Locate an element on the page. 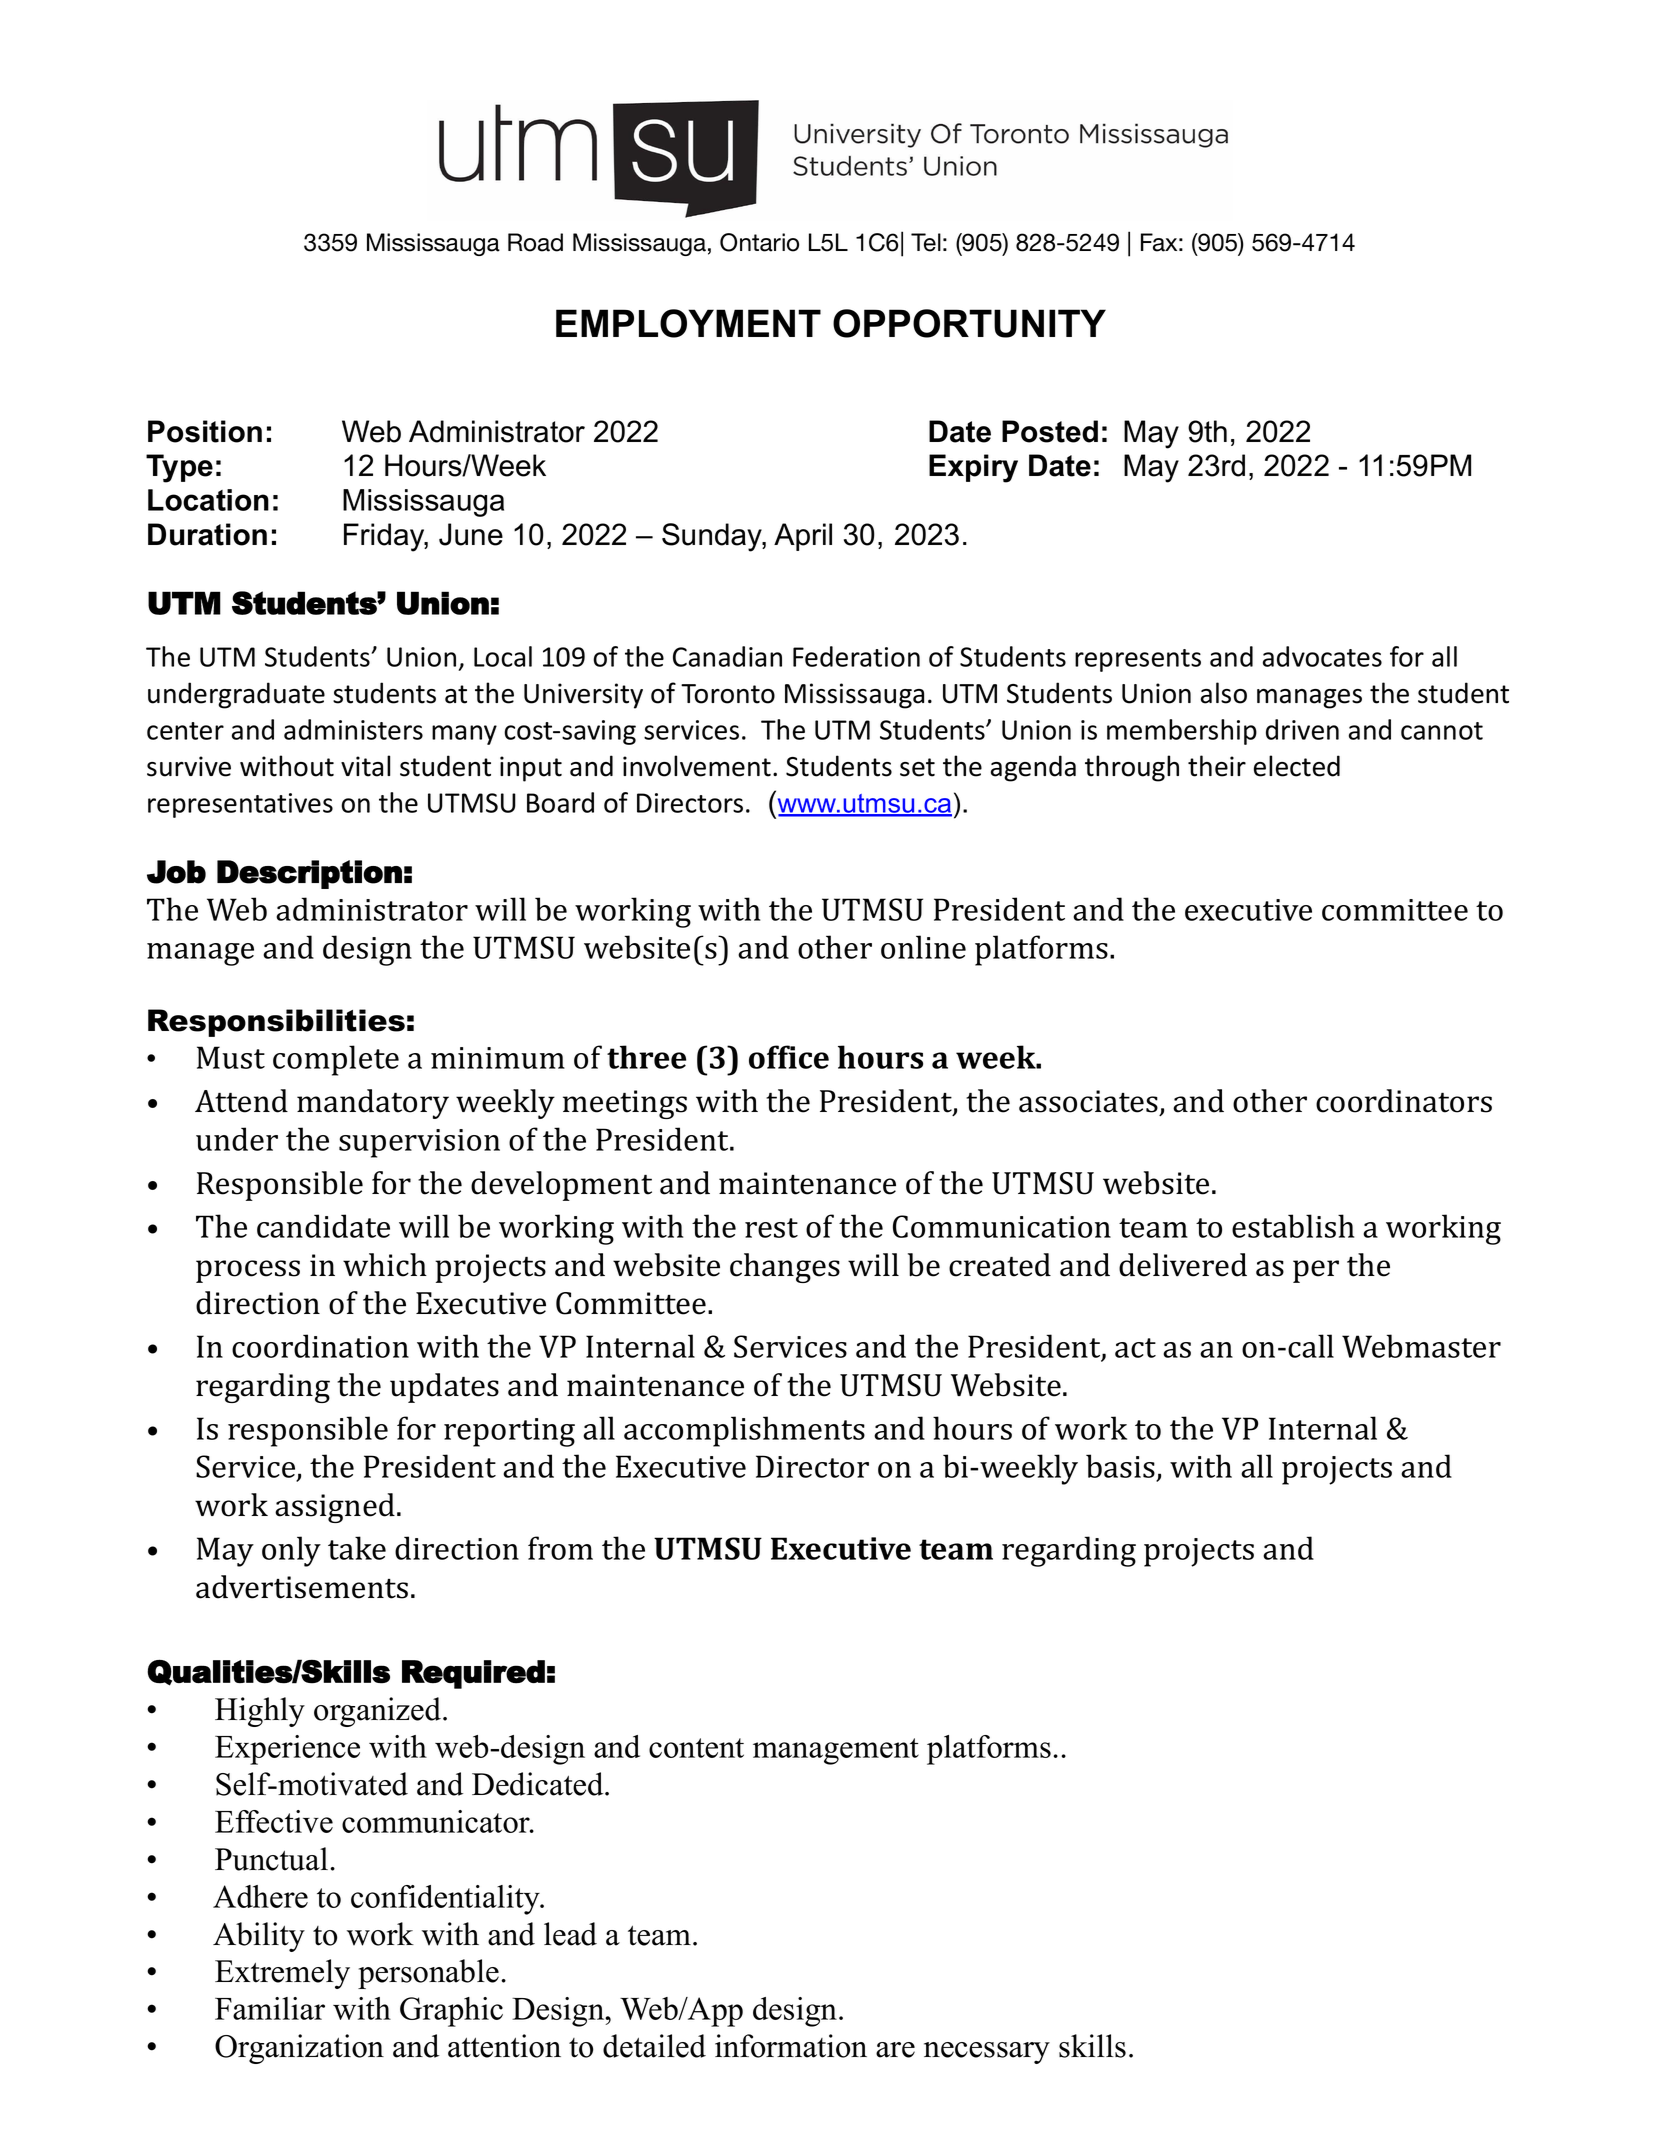 This page has height=2149, width=1660. administers is located at coordinates (353, 729).
